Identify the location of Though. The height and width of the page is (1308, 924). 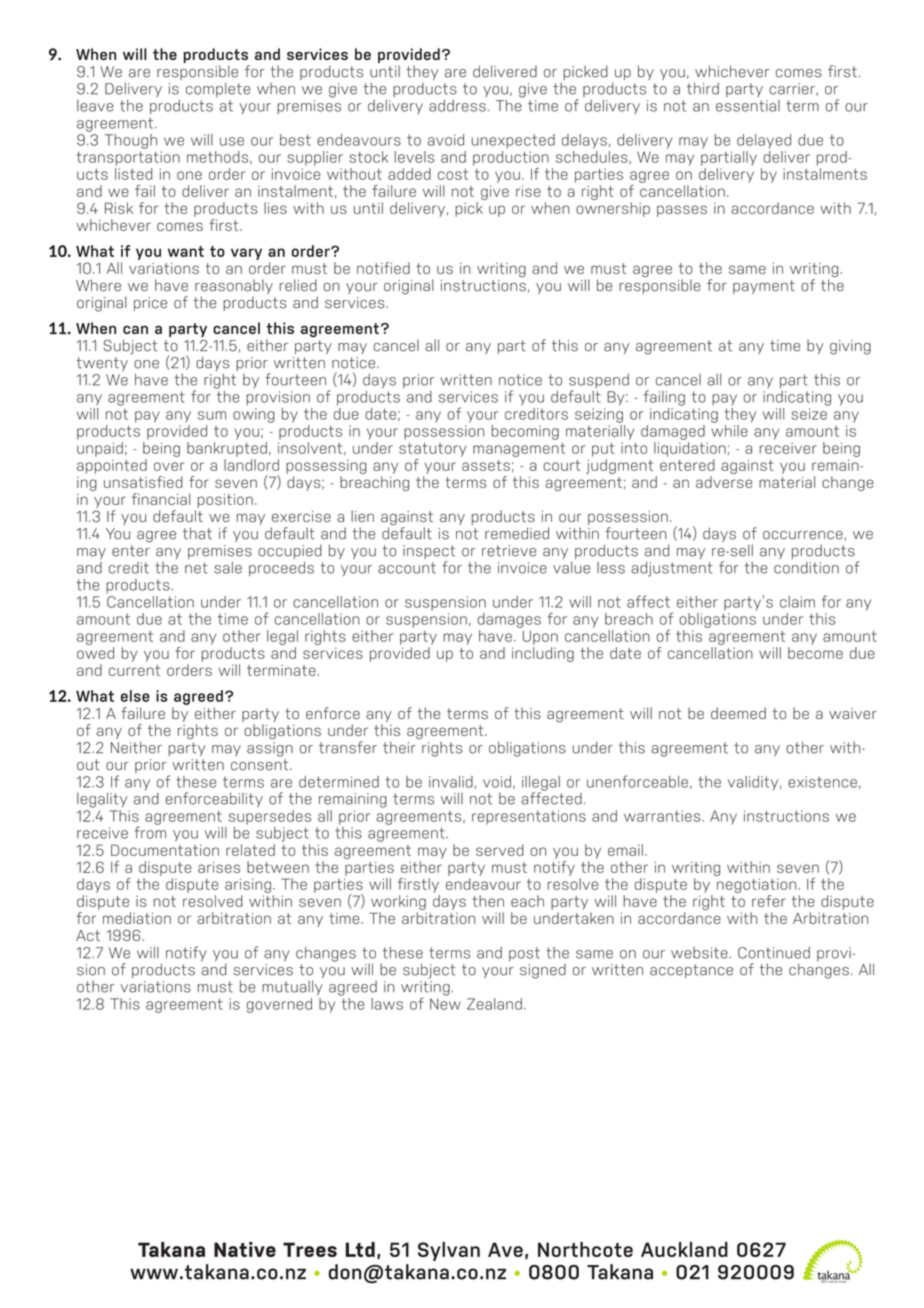
(131, 141).
